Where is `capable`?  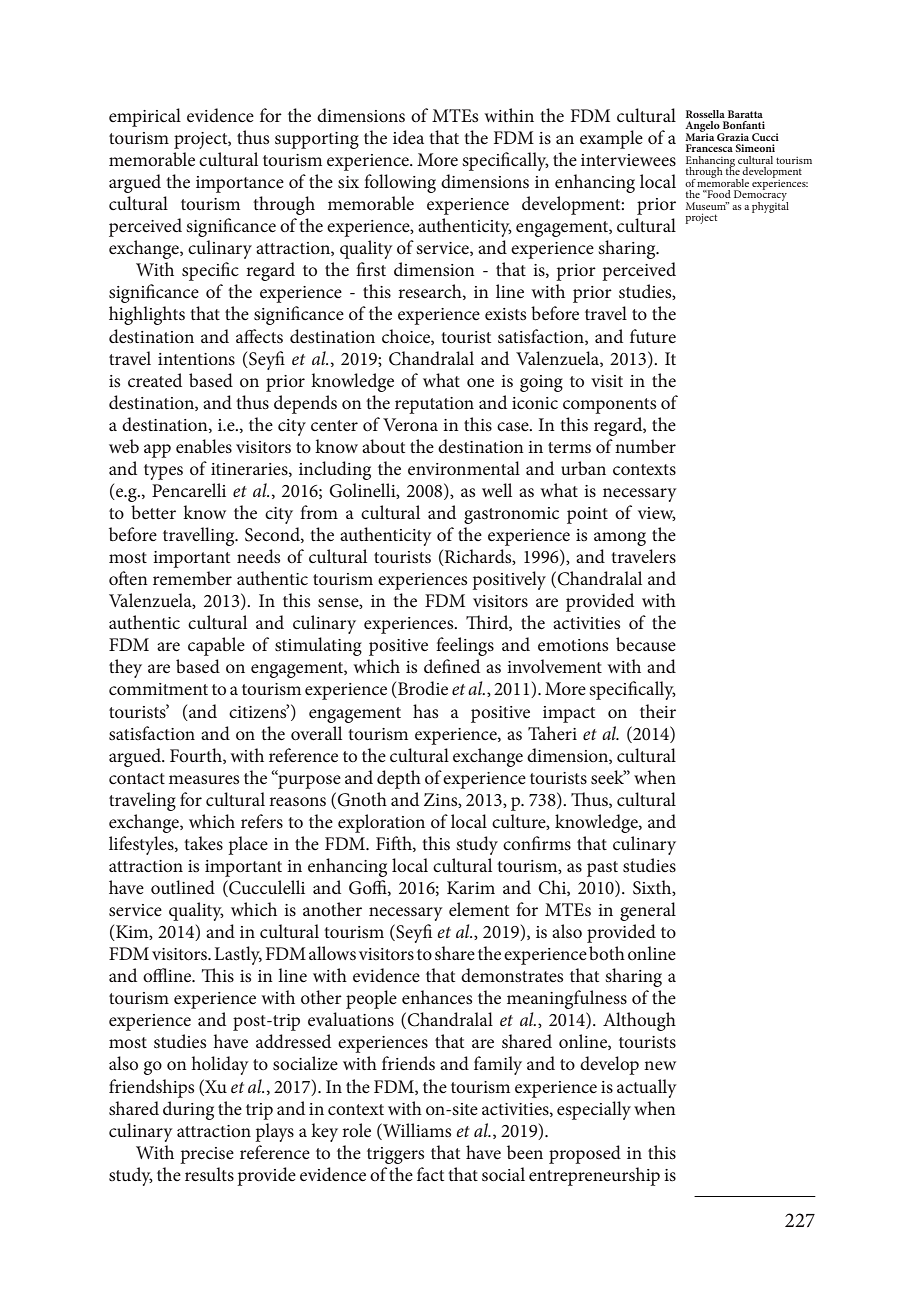
capable is located at coordinates (216, 646).
